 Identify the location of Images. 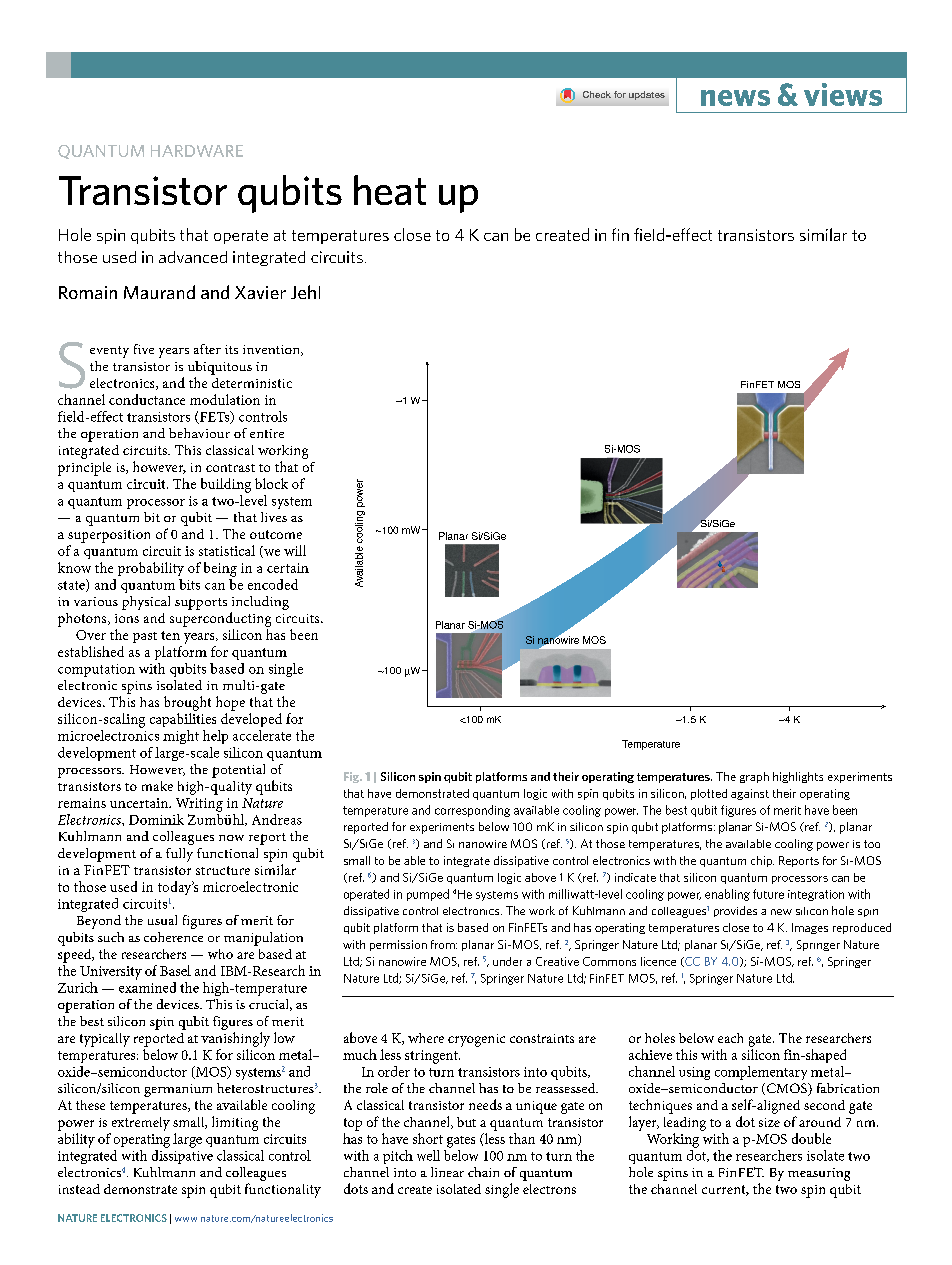
(810, 928).
